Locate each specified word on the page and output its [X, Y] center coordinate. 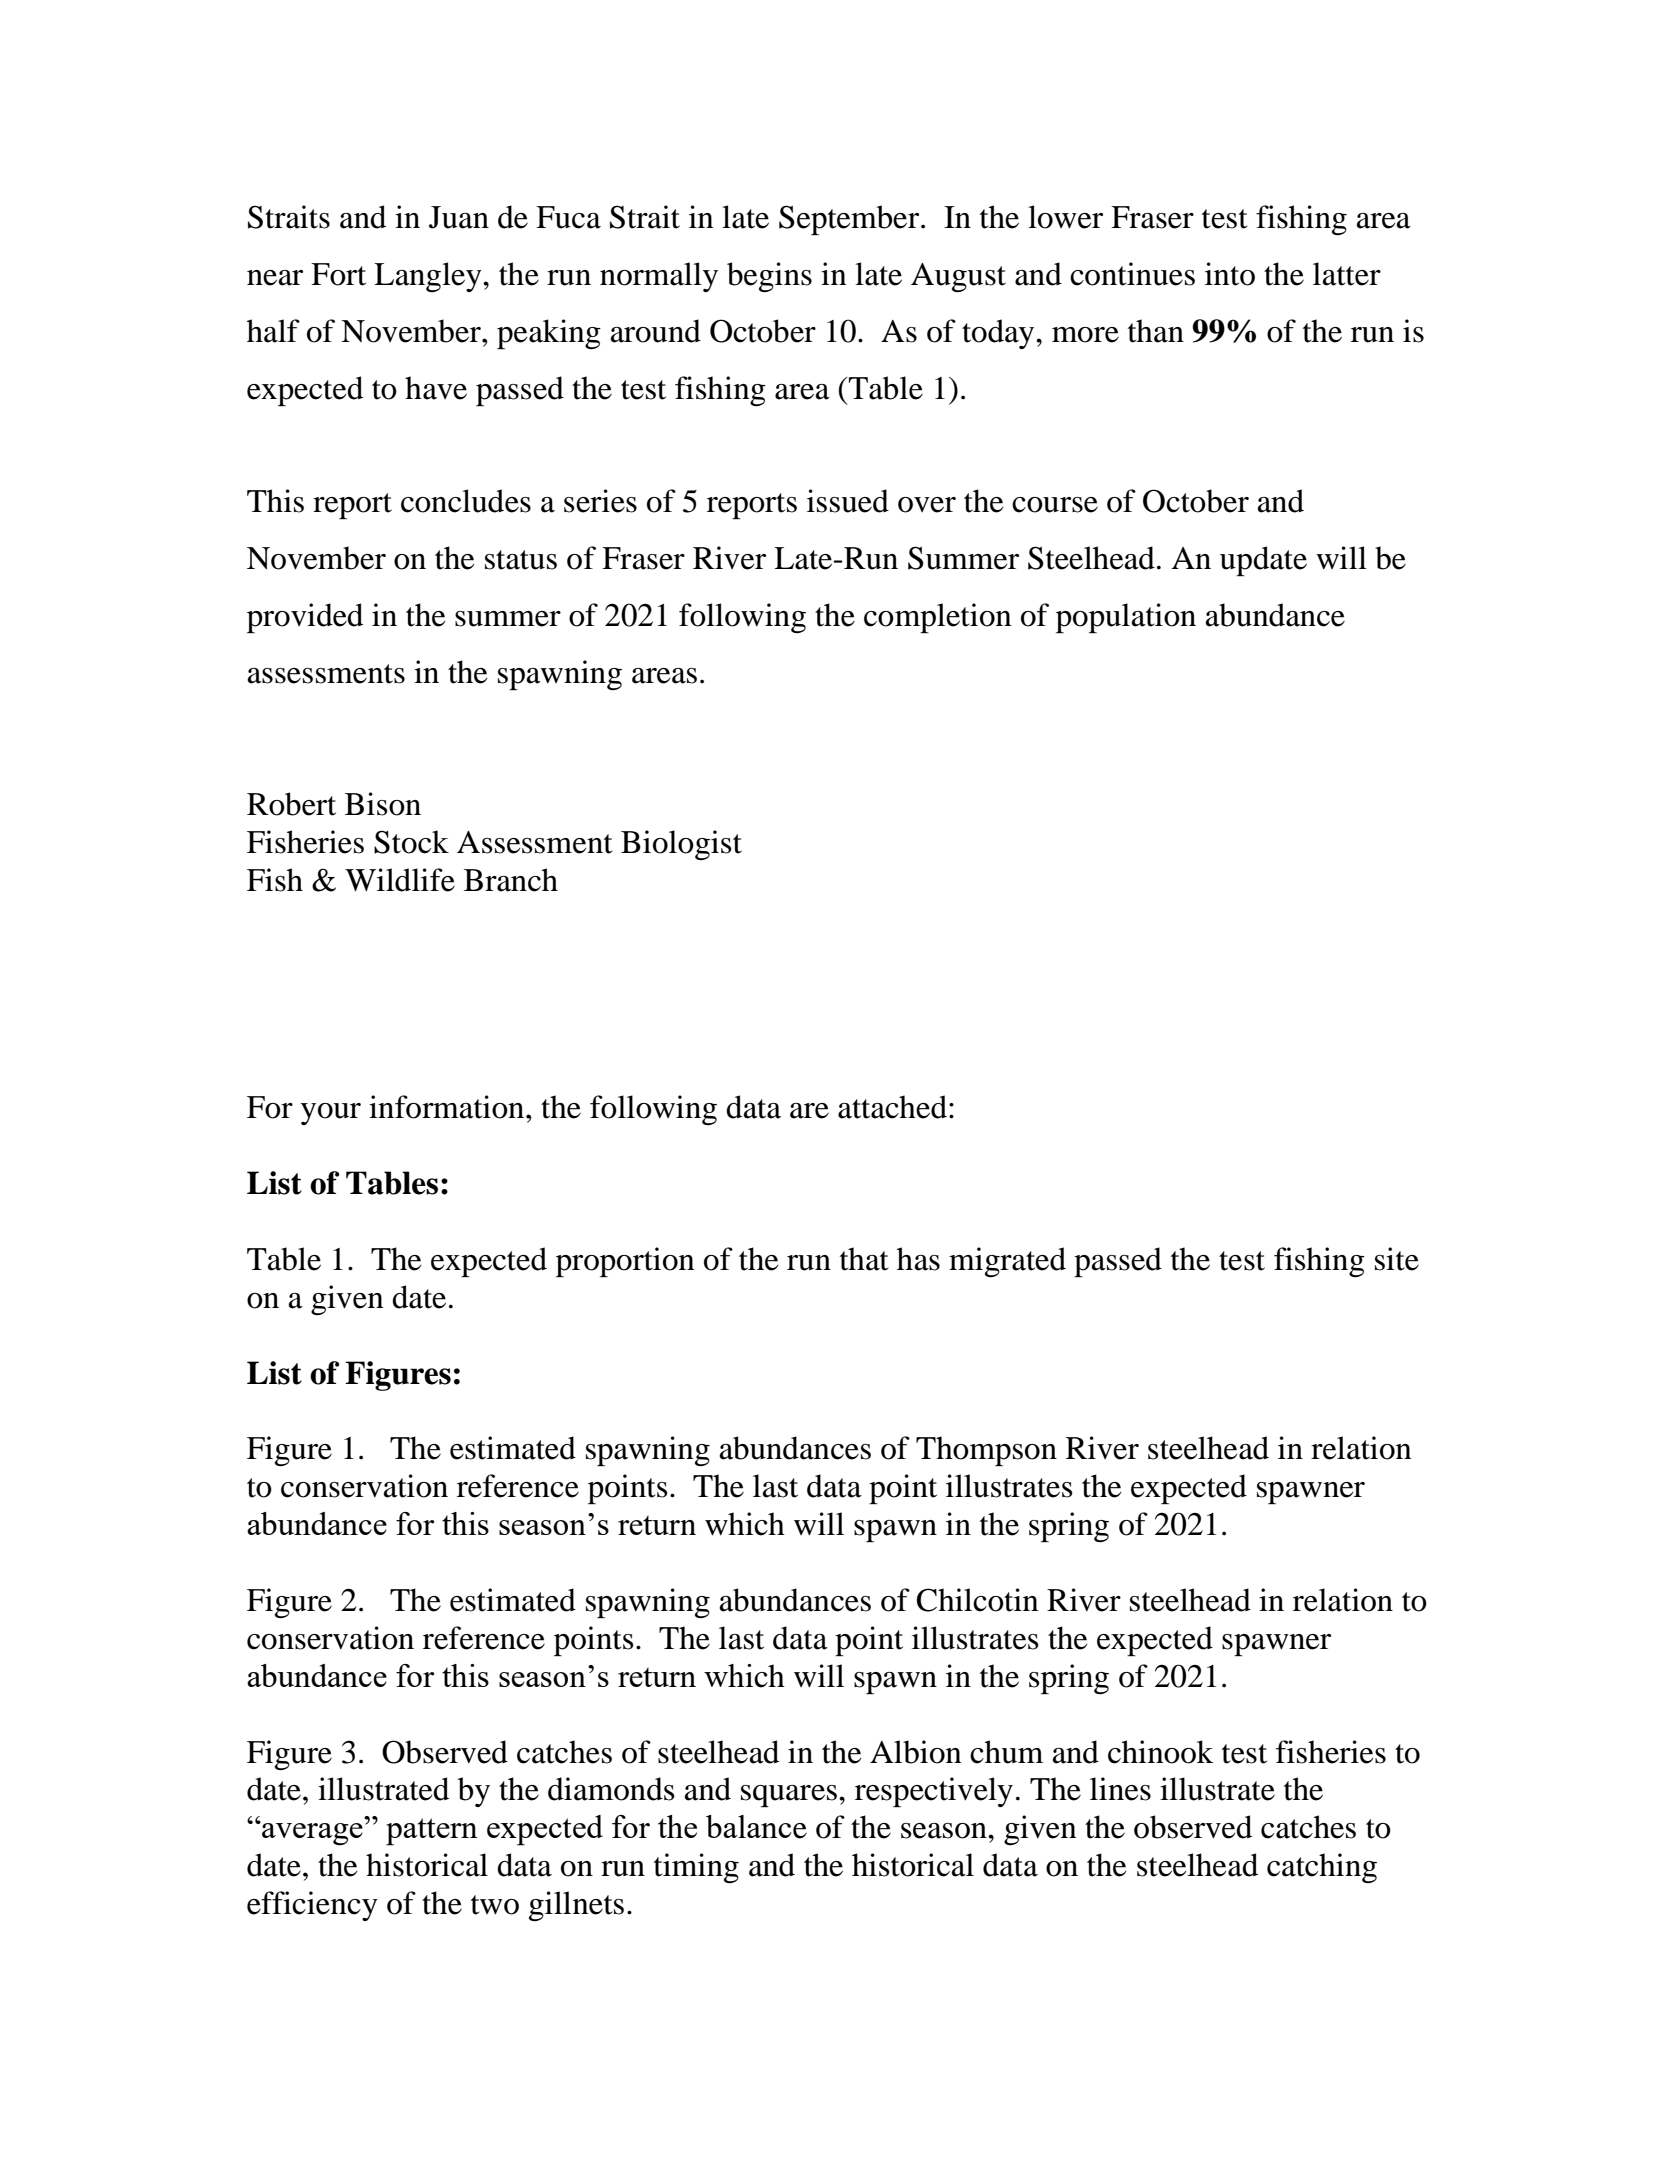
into [1230, 274]
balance [756, 1827]
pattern [432, 1832]
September [850, 220]
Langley [429, 277]
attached [892, 1107]
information [448, 1107]
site [1397, 1259]
